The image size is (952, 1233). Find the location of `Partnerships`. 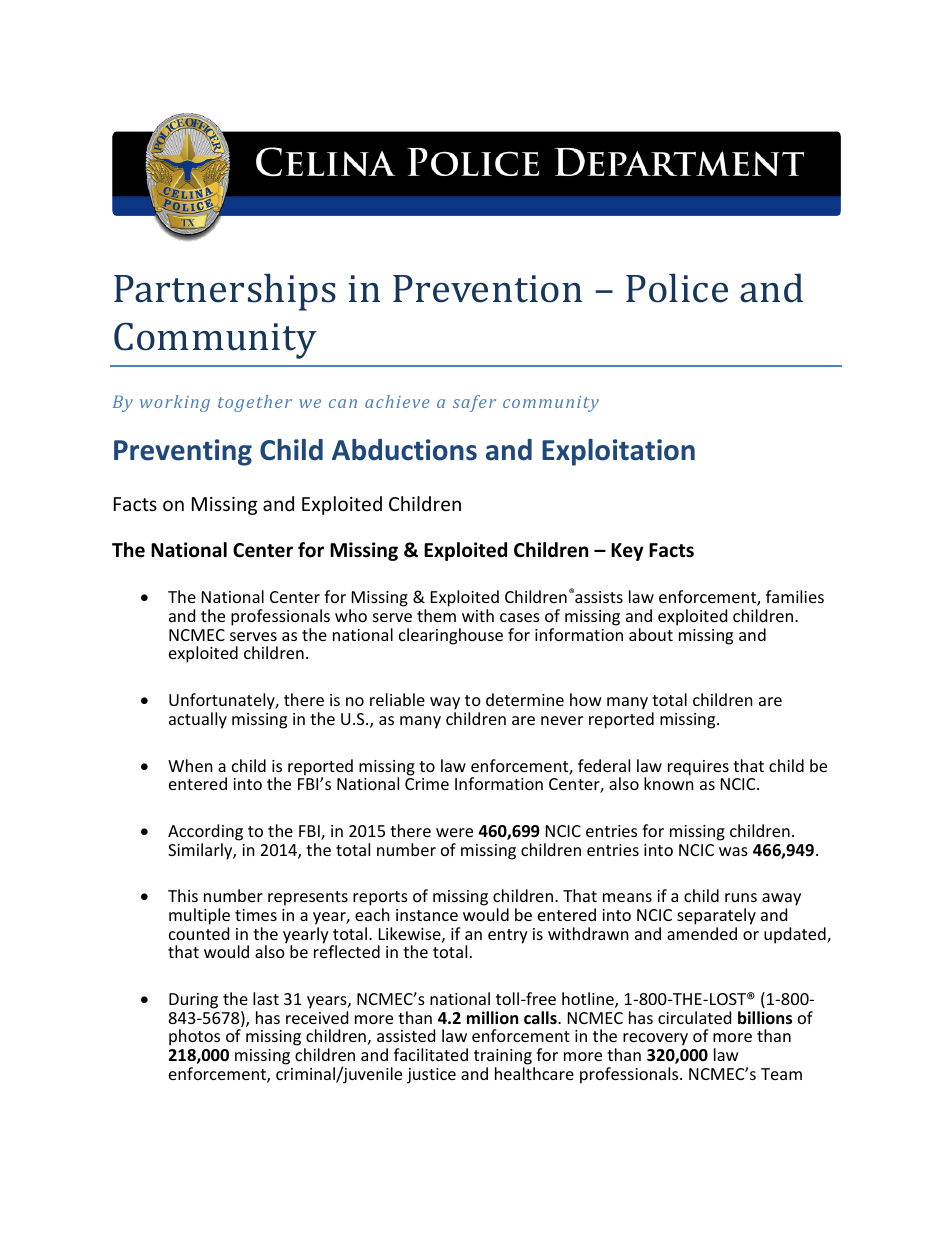

Partnerships is located at coordinates (225, 292).
